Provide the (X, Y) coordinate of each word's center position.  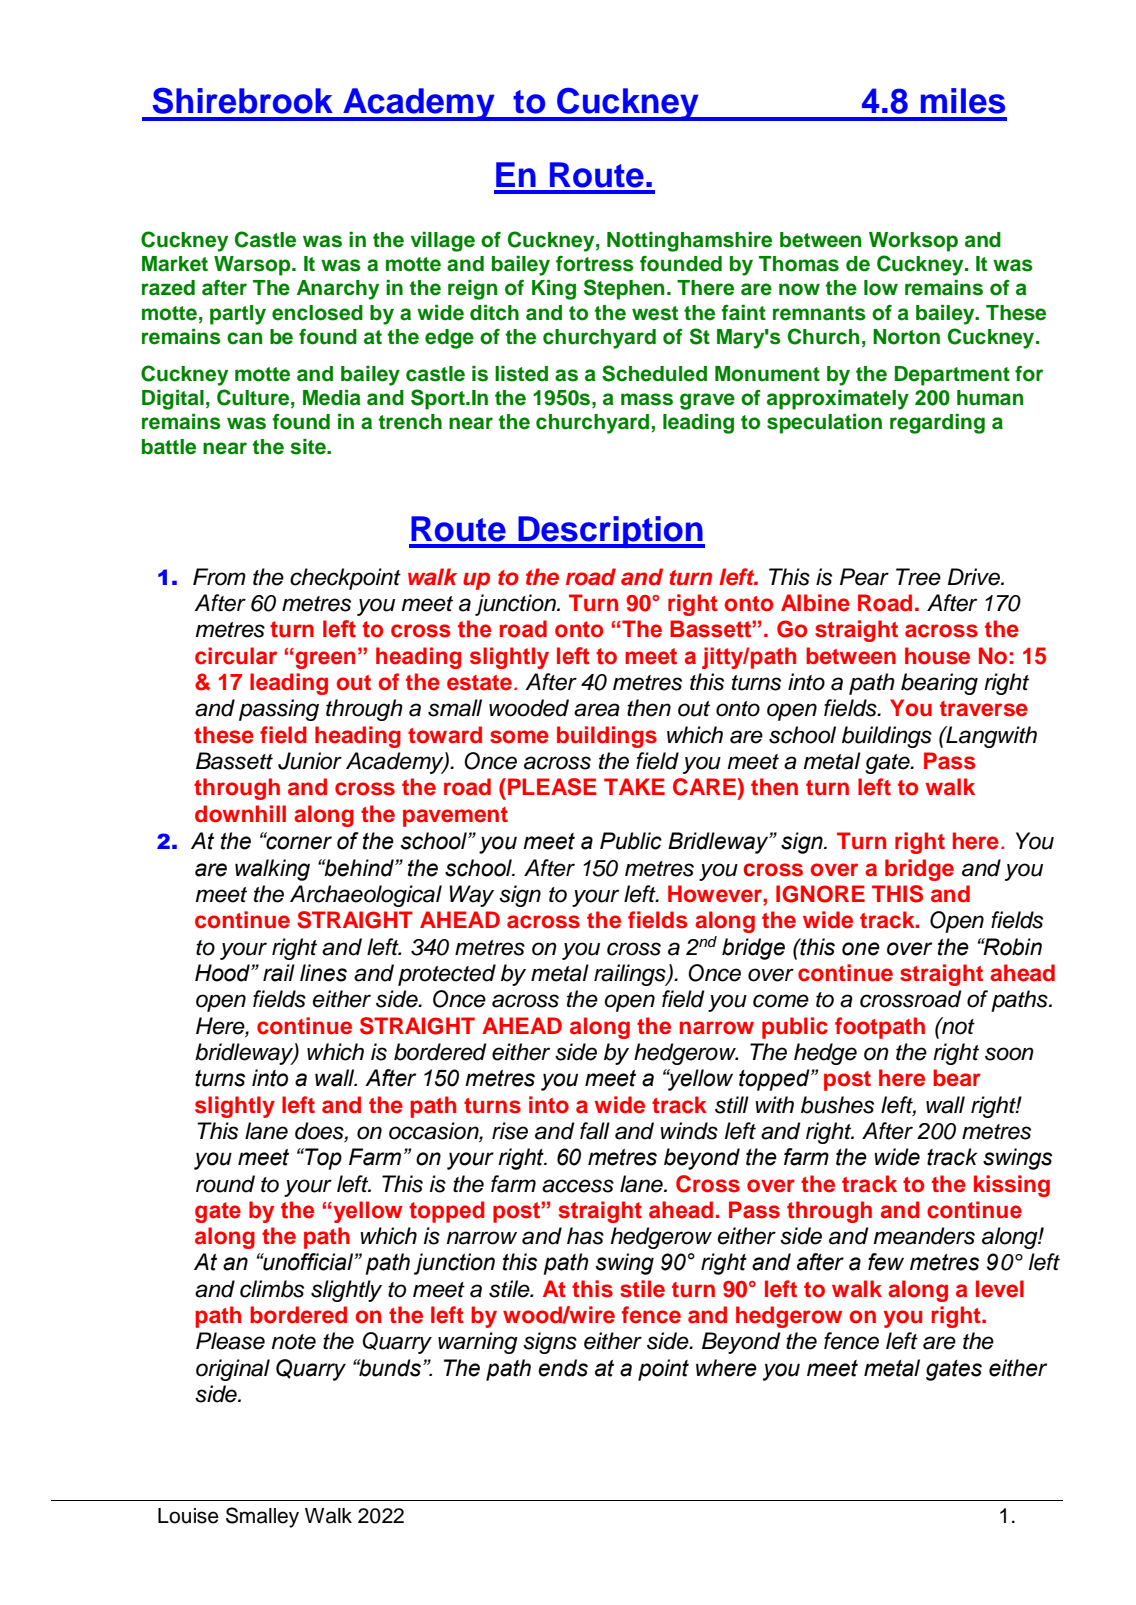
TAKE (634, 786)
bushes (837, 1105)
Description (610, 532)
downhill (240, 814)
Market (175, 264)
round (225, 1184)
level (1000, 1289)
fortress (595, 264)
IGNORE (820, 894)
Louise (188, 1516)
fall (595, 1131)
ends (563, 1368)
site (309, 447)
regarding (937, 423)
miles (963, 101)
